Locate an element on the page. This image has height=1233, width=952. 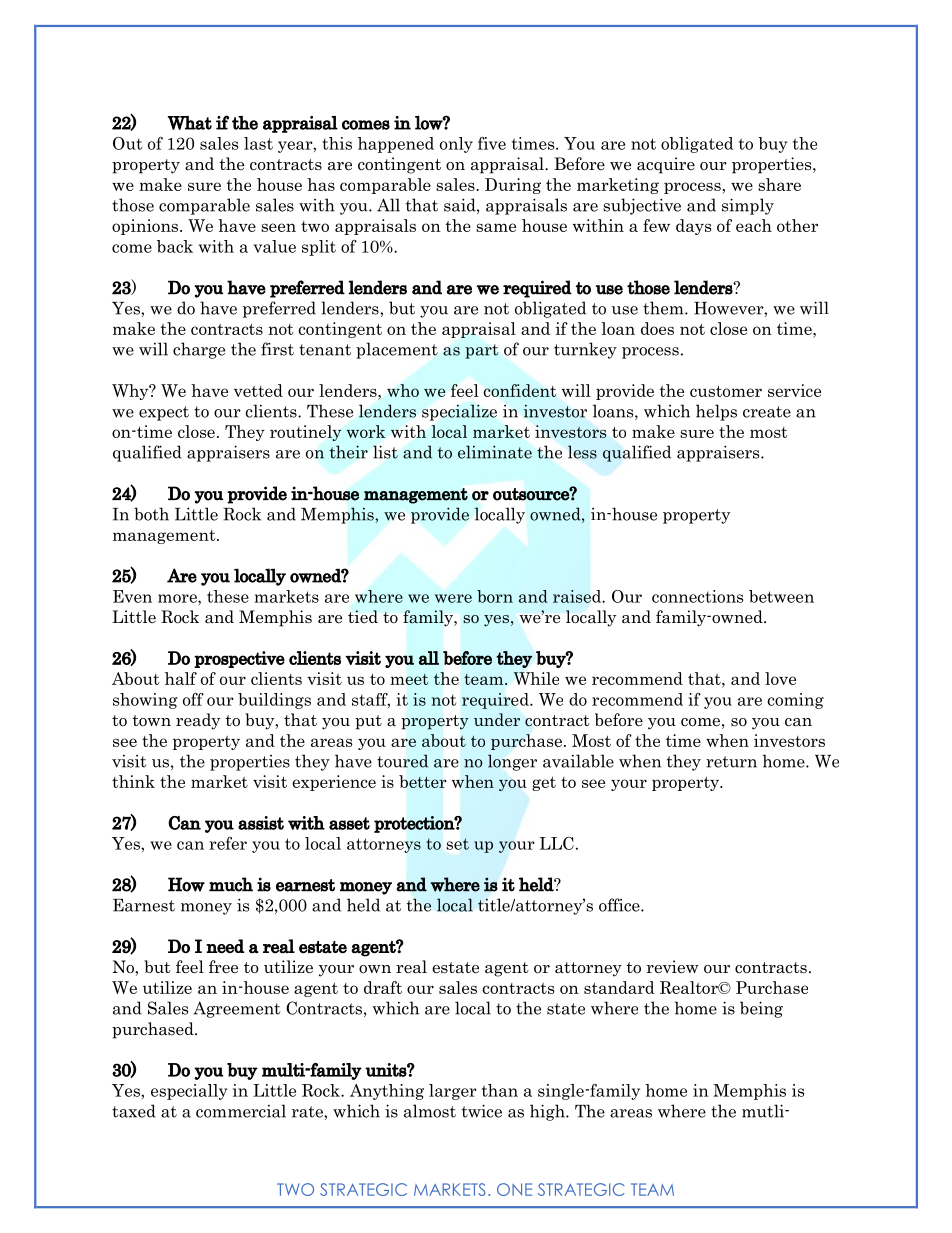
office is located at coordinates (620, 905).
